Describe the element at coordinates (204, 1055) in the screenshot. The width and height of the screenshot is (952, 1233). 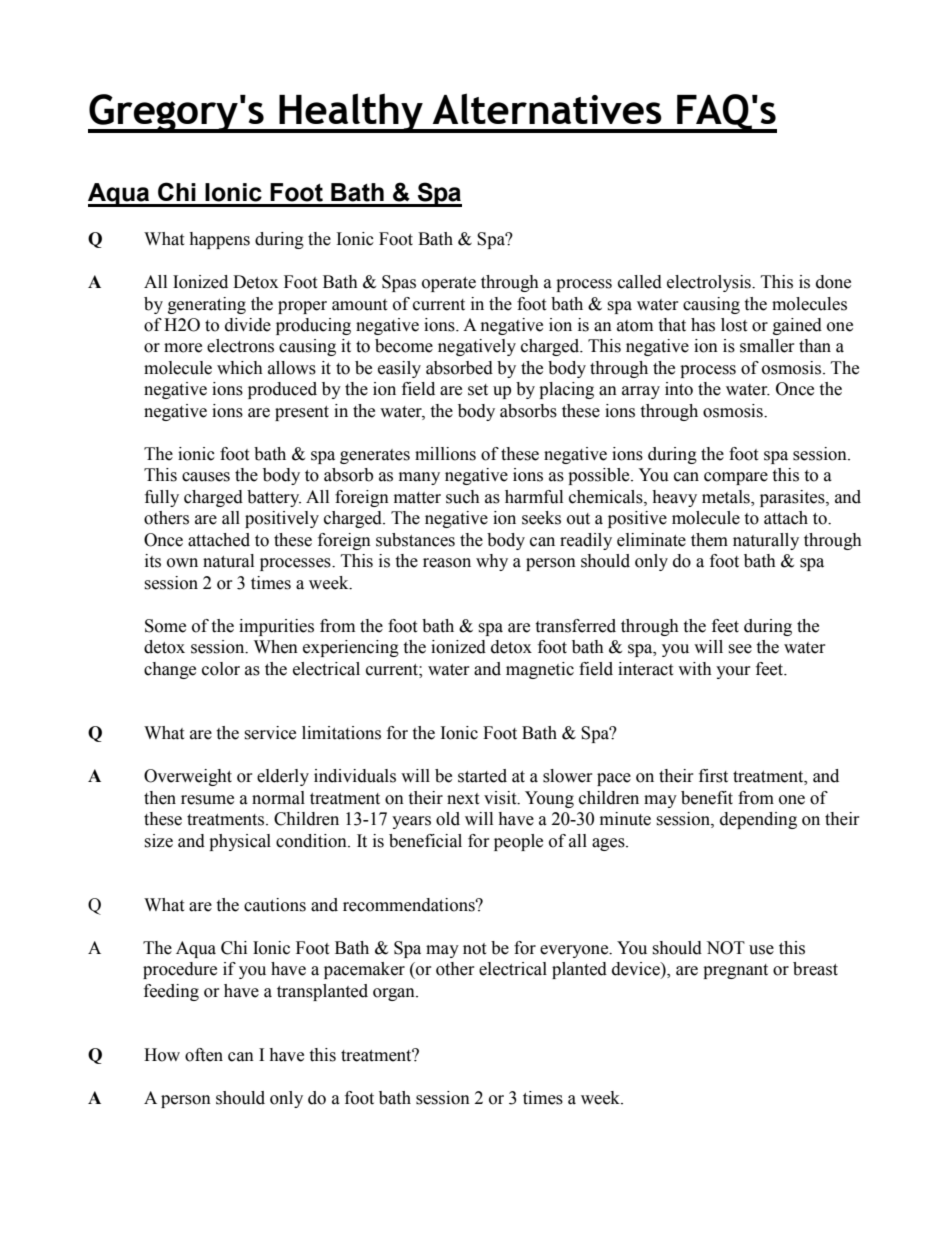
I see `often` at that location.
